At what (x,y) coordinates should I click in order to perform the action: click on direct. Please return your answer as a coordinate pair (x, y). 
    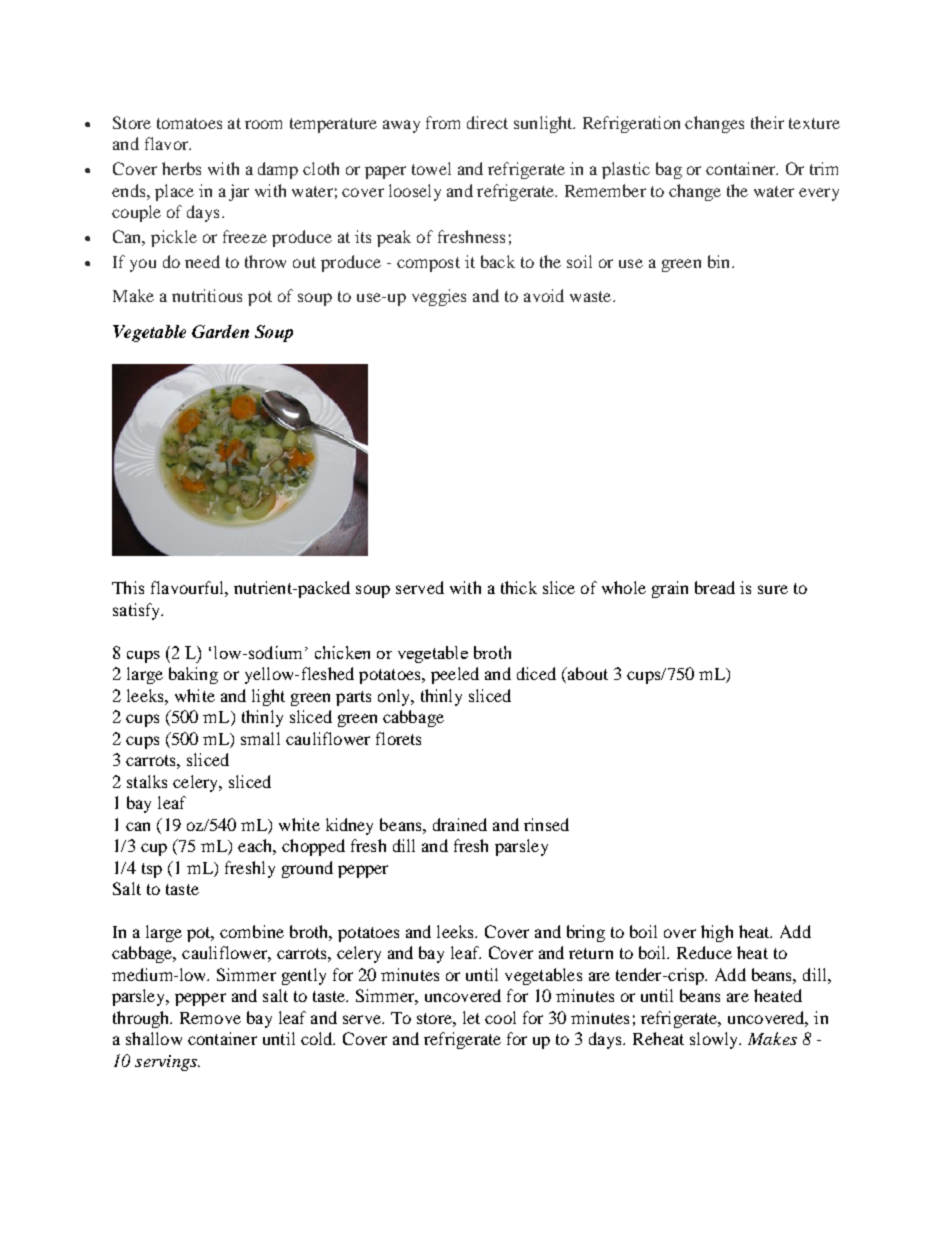
    Looking at the image, I should click on (487, 122).
